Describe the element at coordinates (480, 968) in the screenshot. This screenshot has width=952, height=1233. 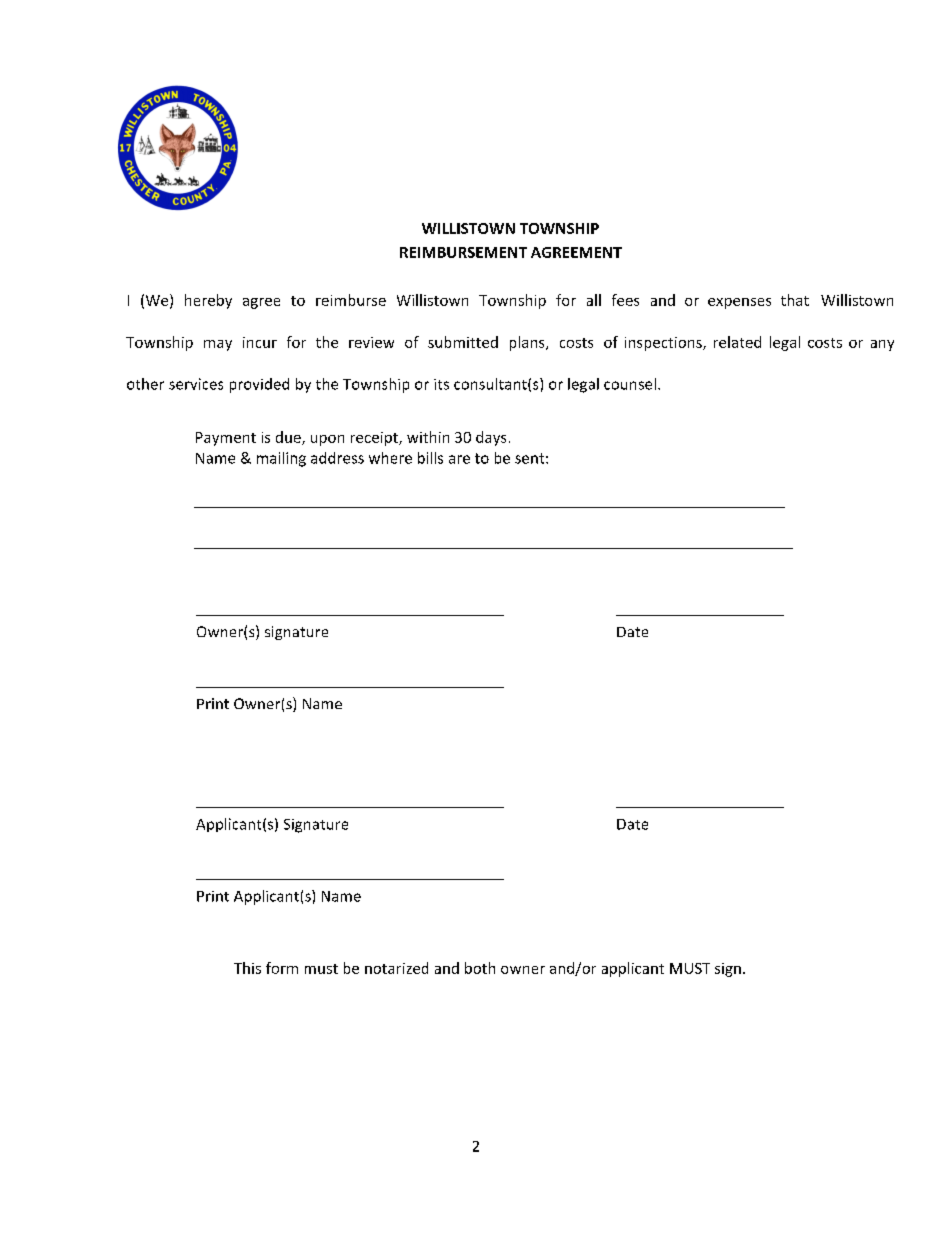
I see `both` at that location.
